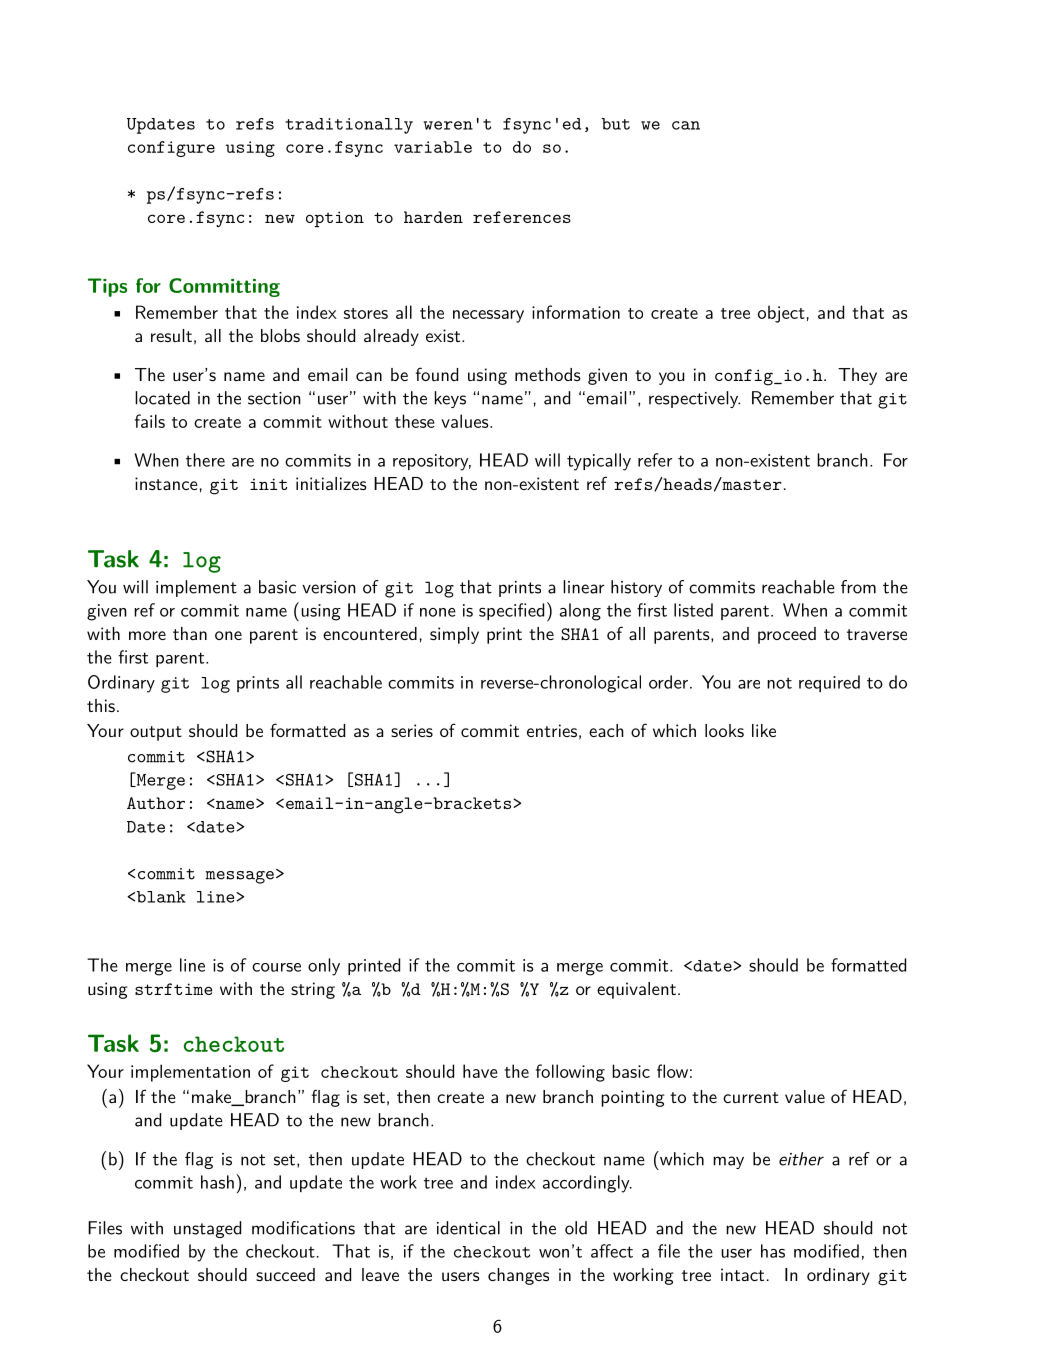 This screenshot has width=1057, height=1368. What do you see at coordinates (217, 1182) in the screenshot?
I see `hash` at bounding box center [217, 1182].
